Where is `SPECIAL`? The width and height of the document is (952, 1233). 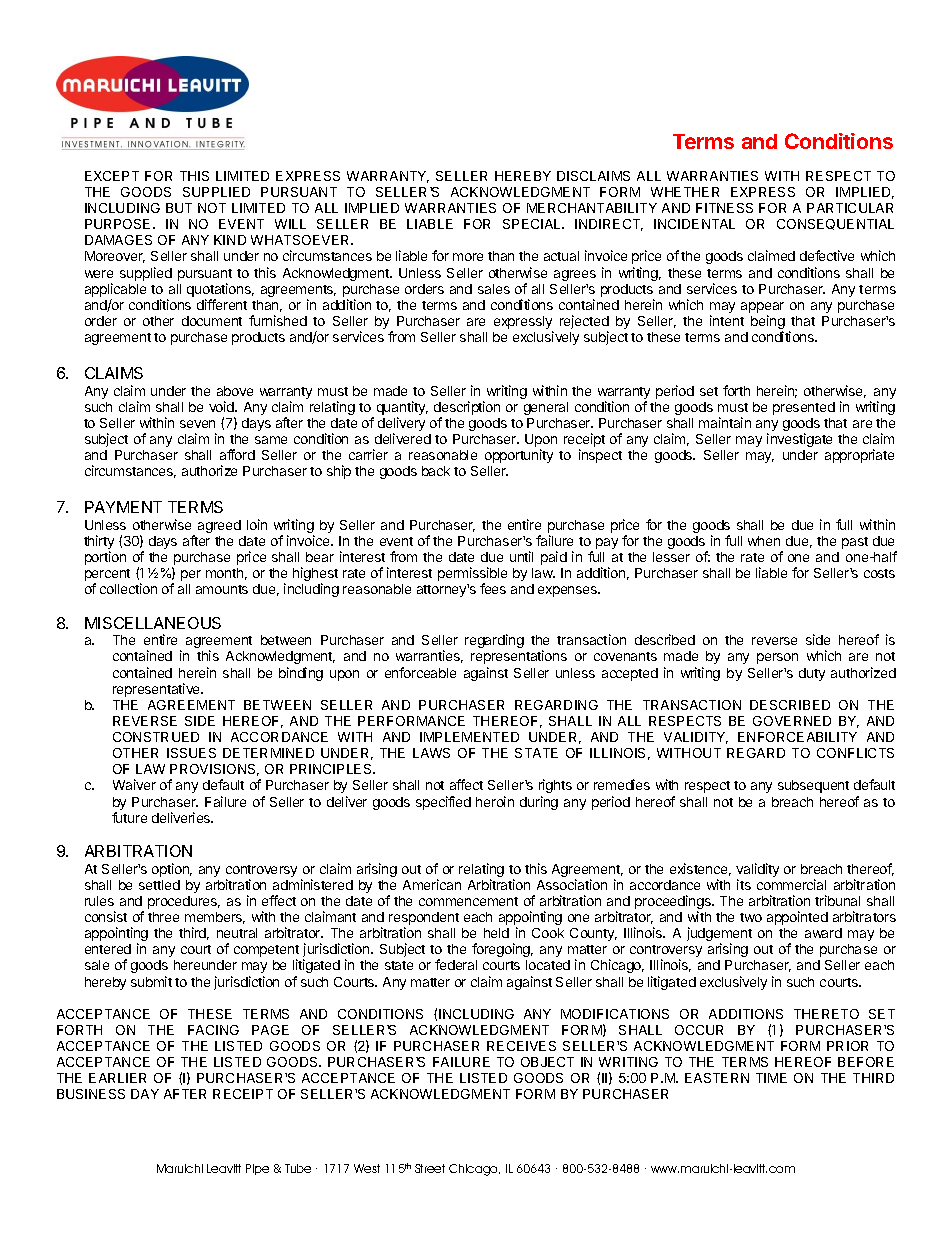
SPECIAL is located at coordinates (533, 224).
